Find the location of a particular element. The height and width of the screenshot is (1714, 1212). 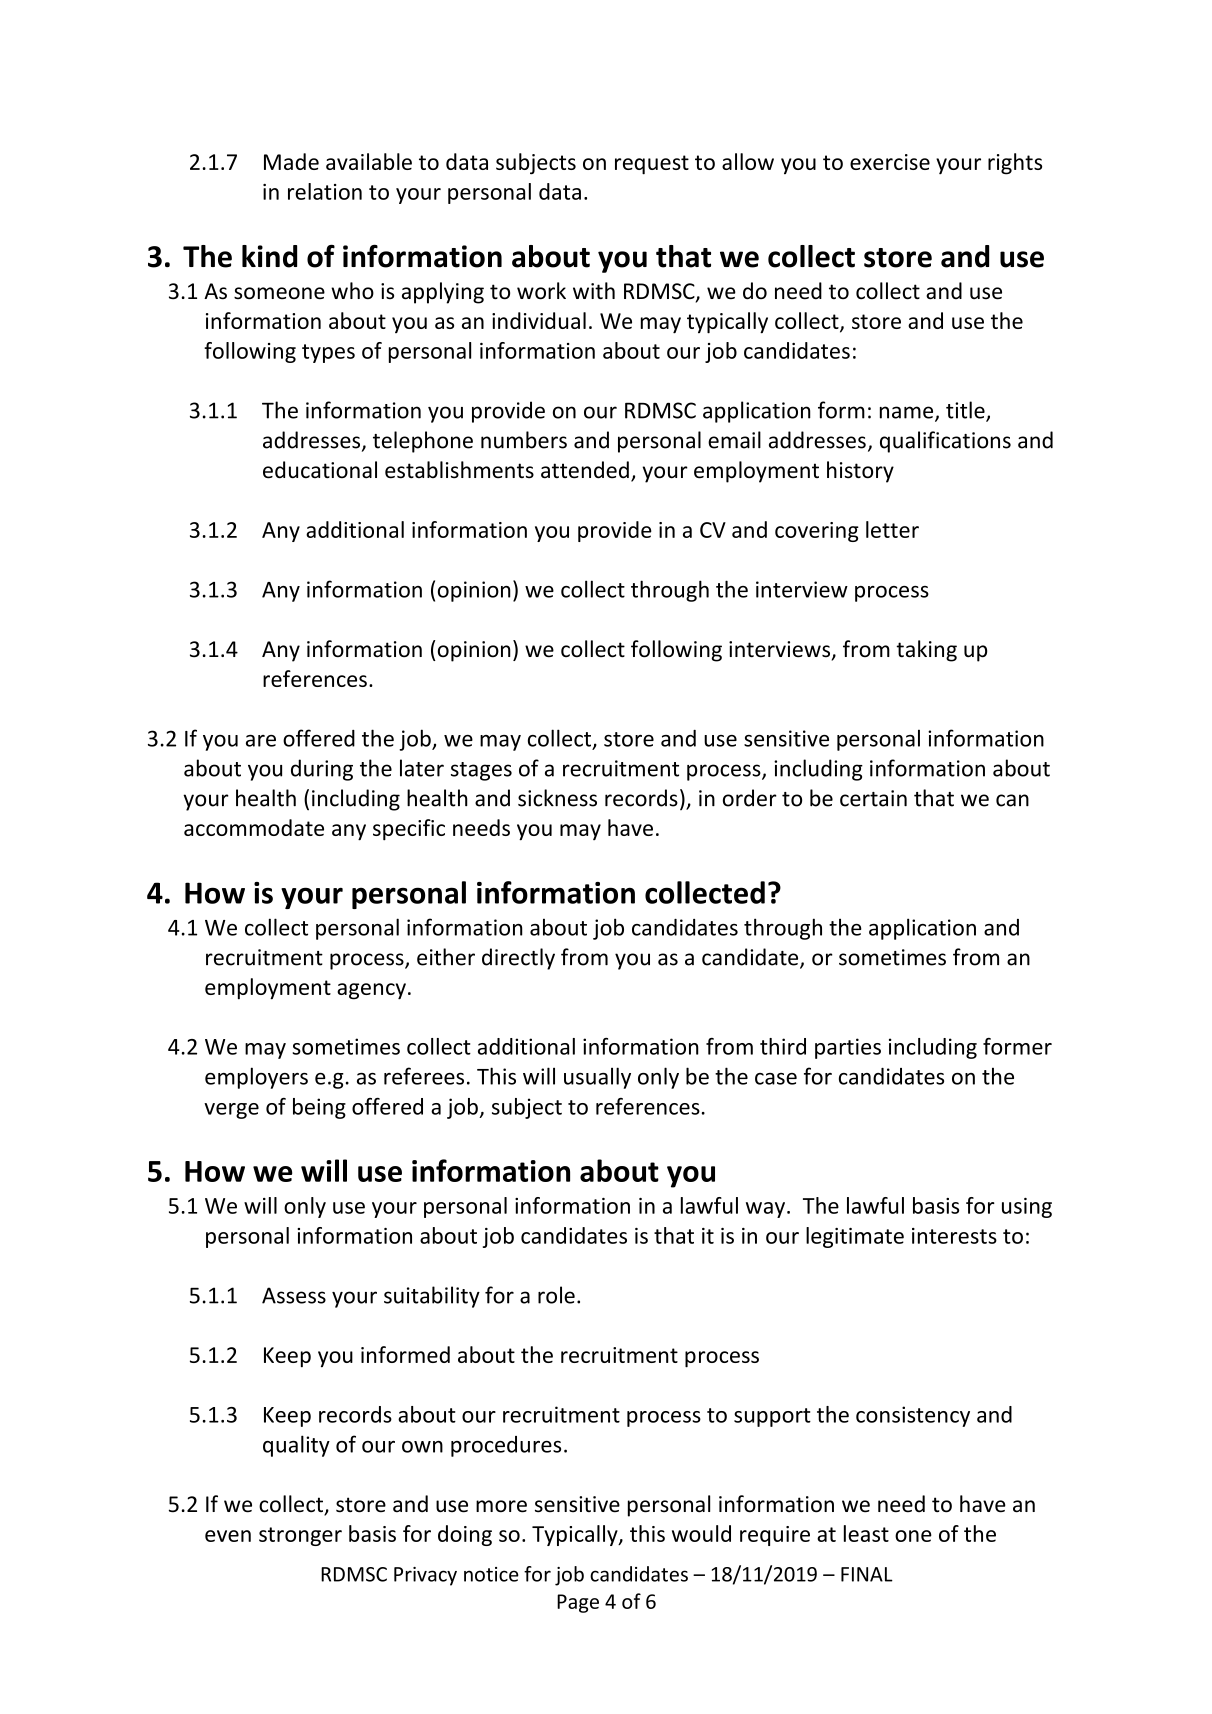

sickness is located at coordinates (557, 798).
